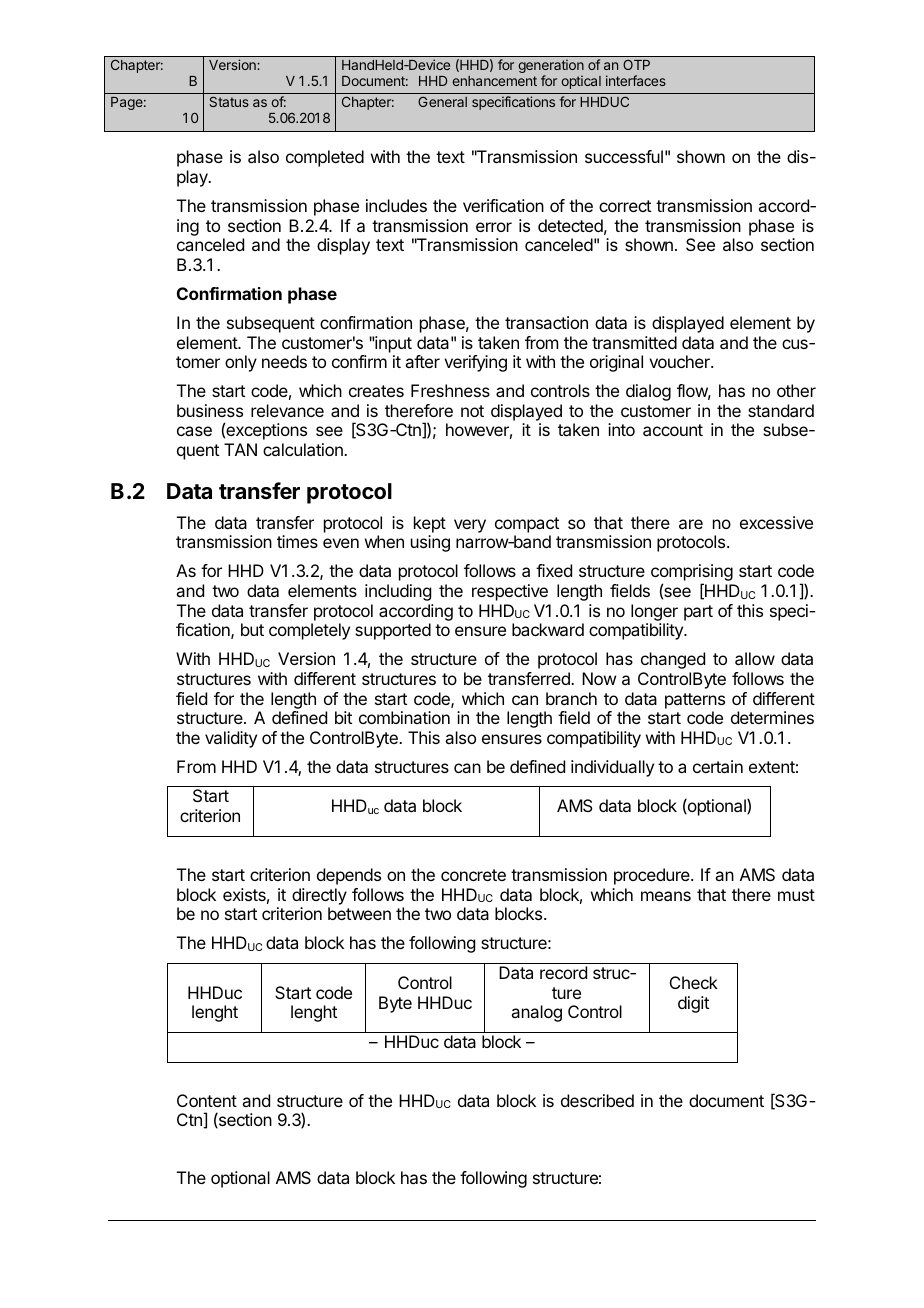 Image resolution: width=924 pixels, height=1308 pixels. I want to click on directly, so click(319, 896).
